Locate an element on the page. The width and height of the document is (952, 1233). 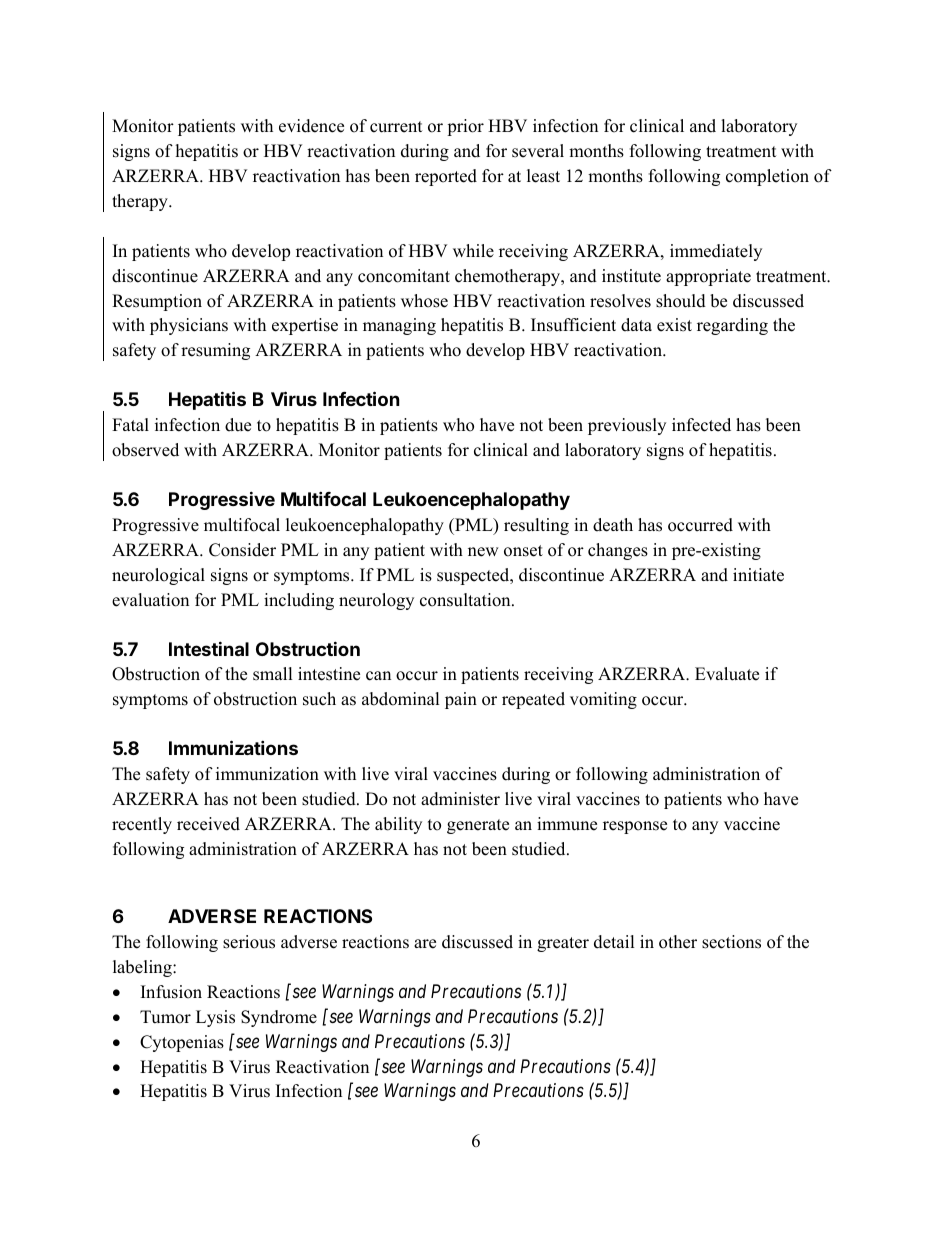
Infusion is located at coordinates (171, 992).
